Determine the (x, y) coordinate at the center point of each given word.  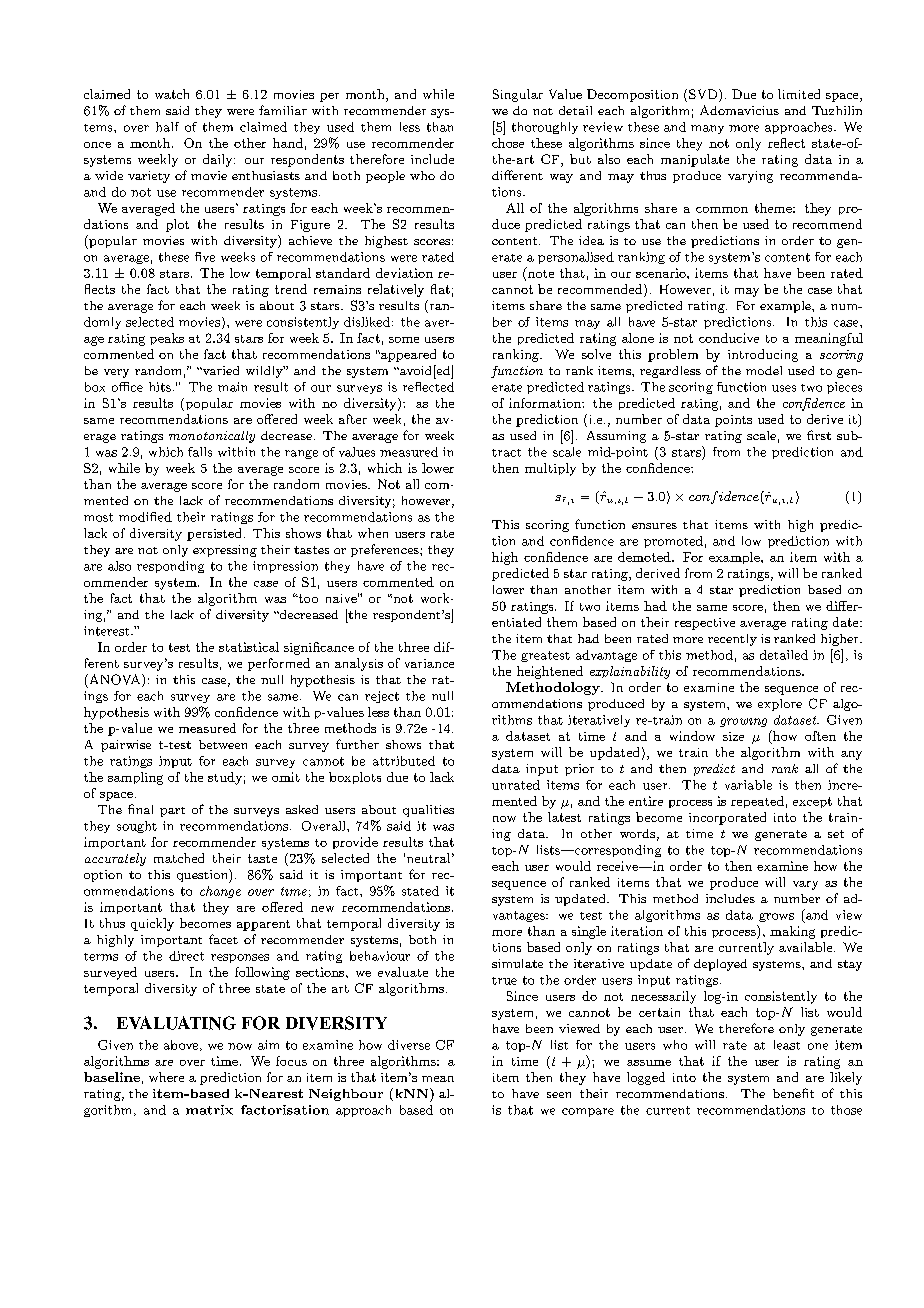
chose (508, 143)
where (166, 1077)
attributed (404, 761)
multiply (550, 469)
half (167, 127)
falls (200, 452)
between (223, 744)
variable (748, 785)
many (707, 129)
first (819, 435)
